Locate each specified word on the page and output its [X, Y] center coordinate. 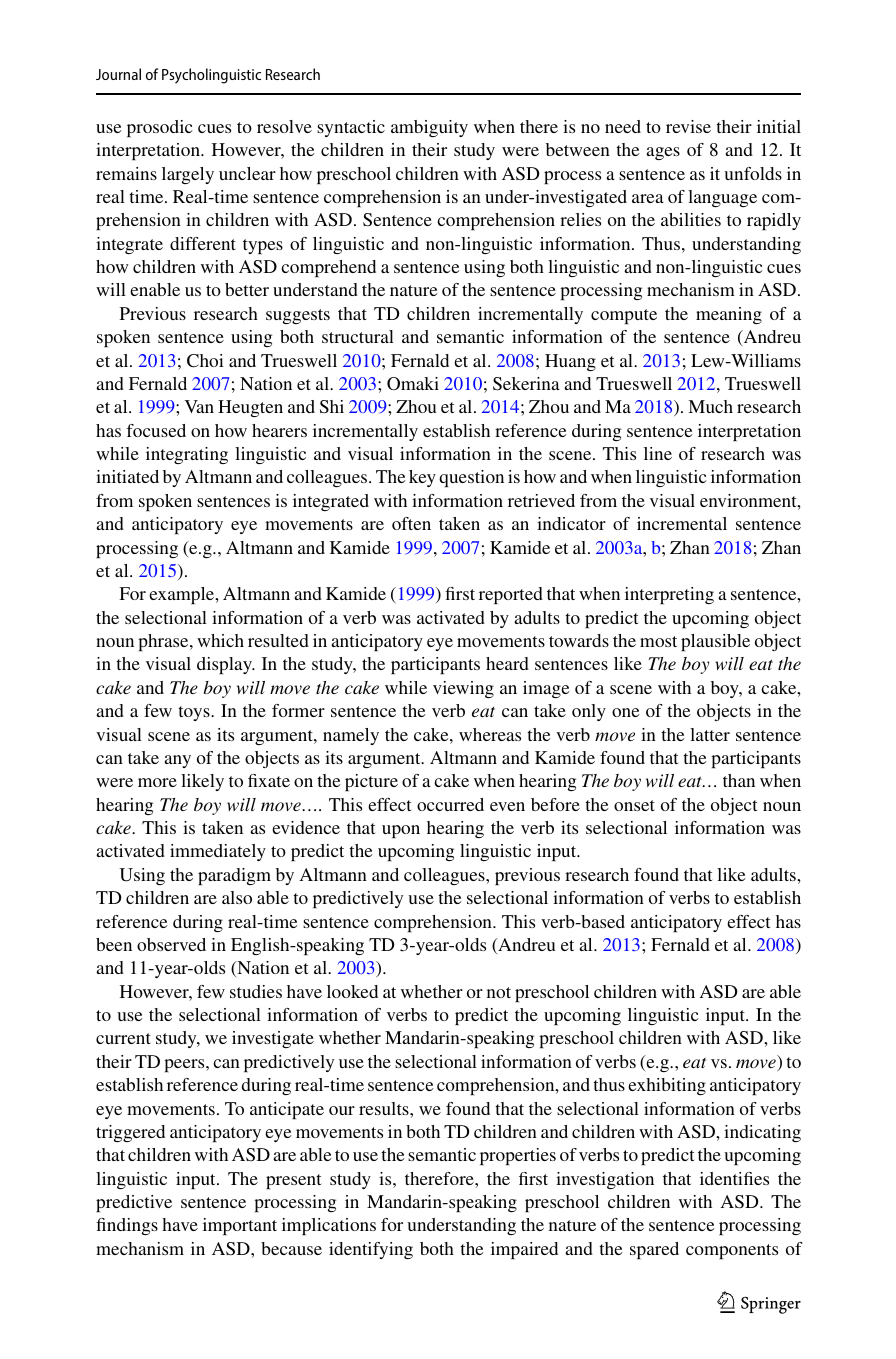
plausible [715, 642]
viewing [463, 689]
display [225, 665]
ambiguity [429, 128]
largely [188, 175]
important [240, 1226]
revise [688, 126]
